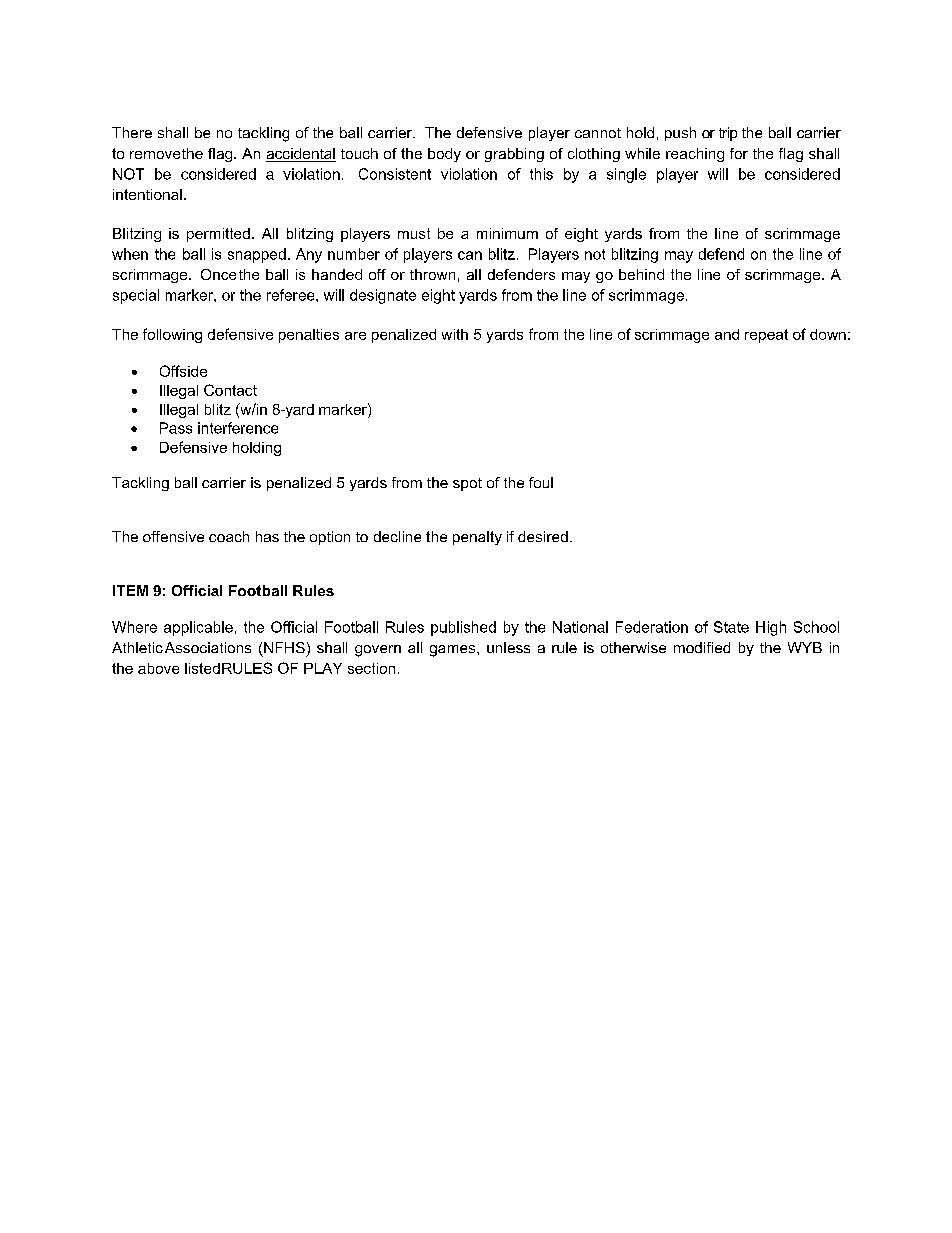  Describe the element at coordinates (444, 155) in the image. I see `body` at that location.
